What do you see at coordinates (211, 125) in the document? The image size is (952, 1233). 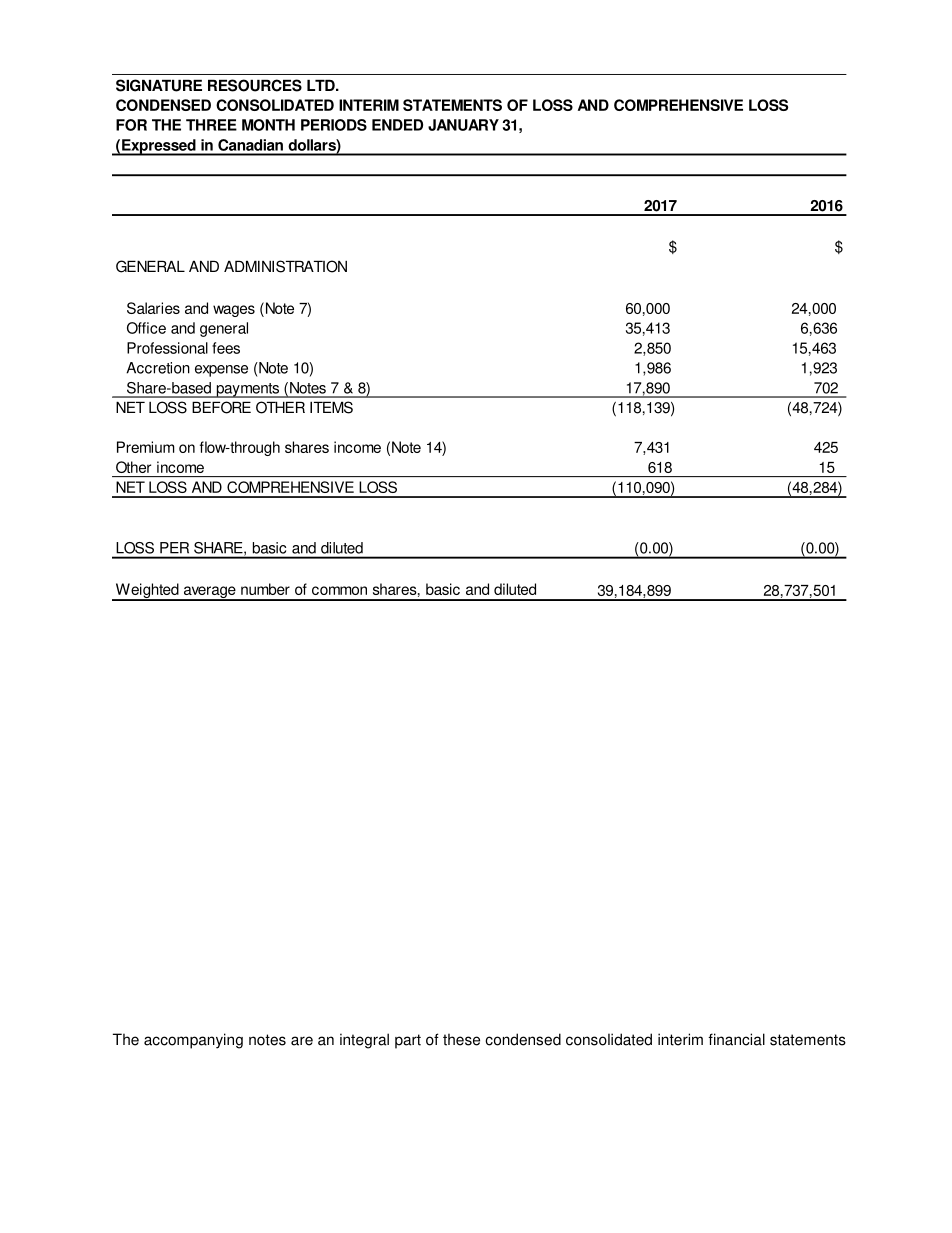 I see `THREE` at bounding box center [211, 125].
